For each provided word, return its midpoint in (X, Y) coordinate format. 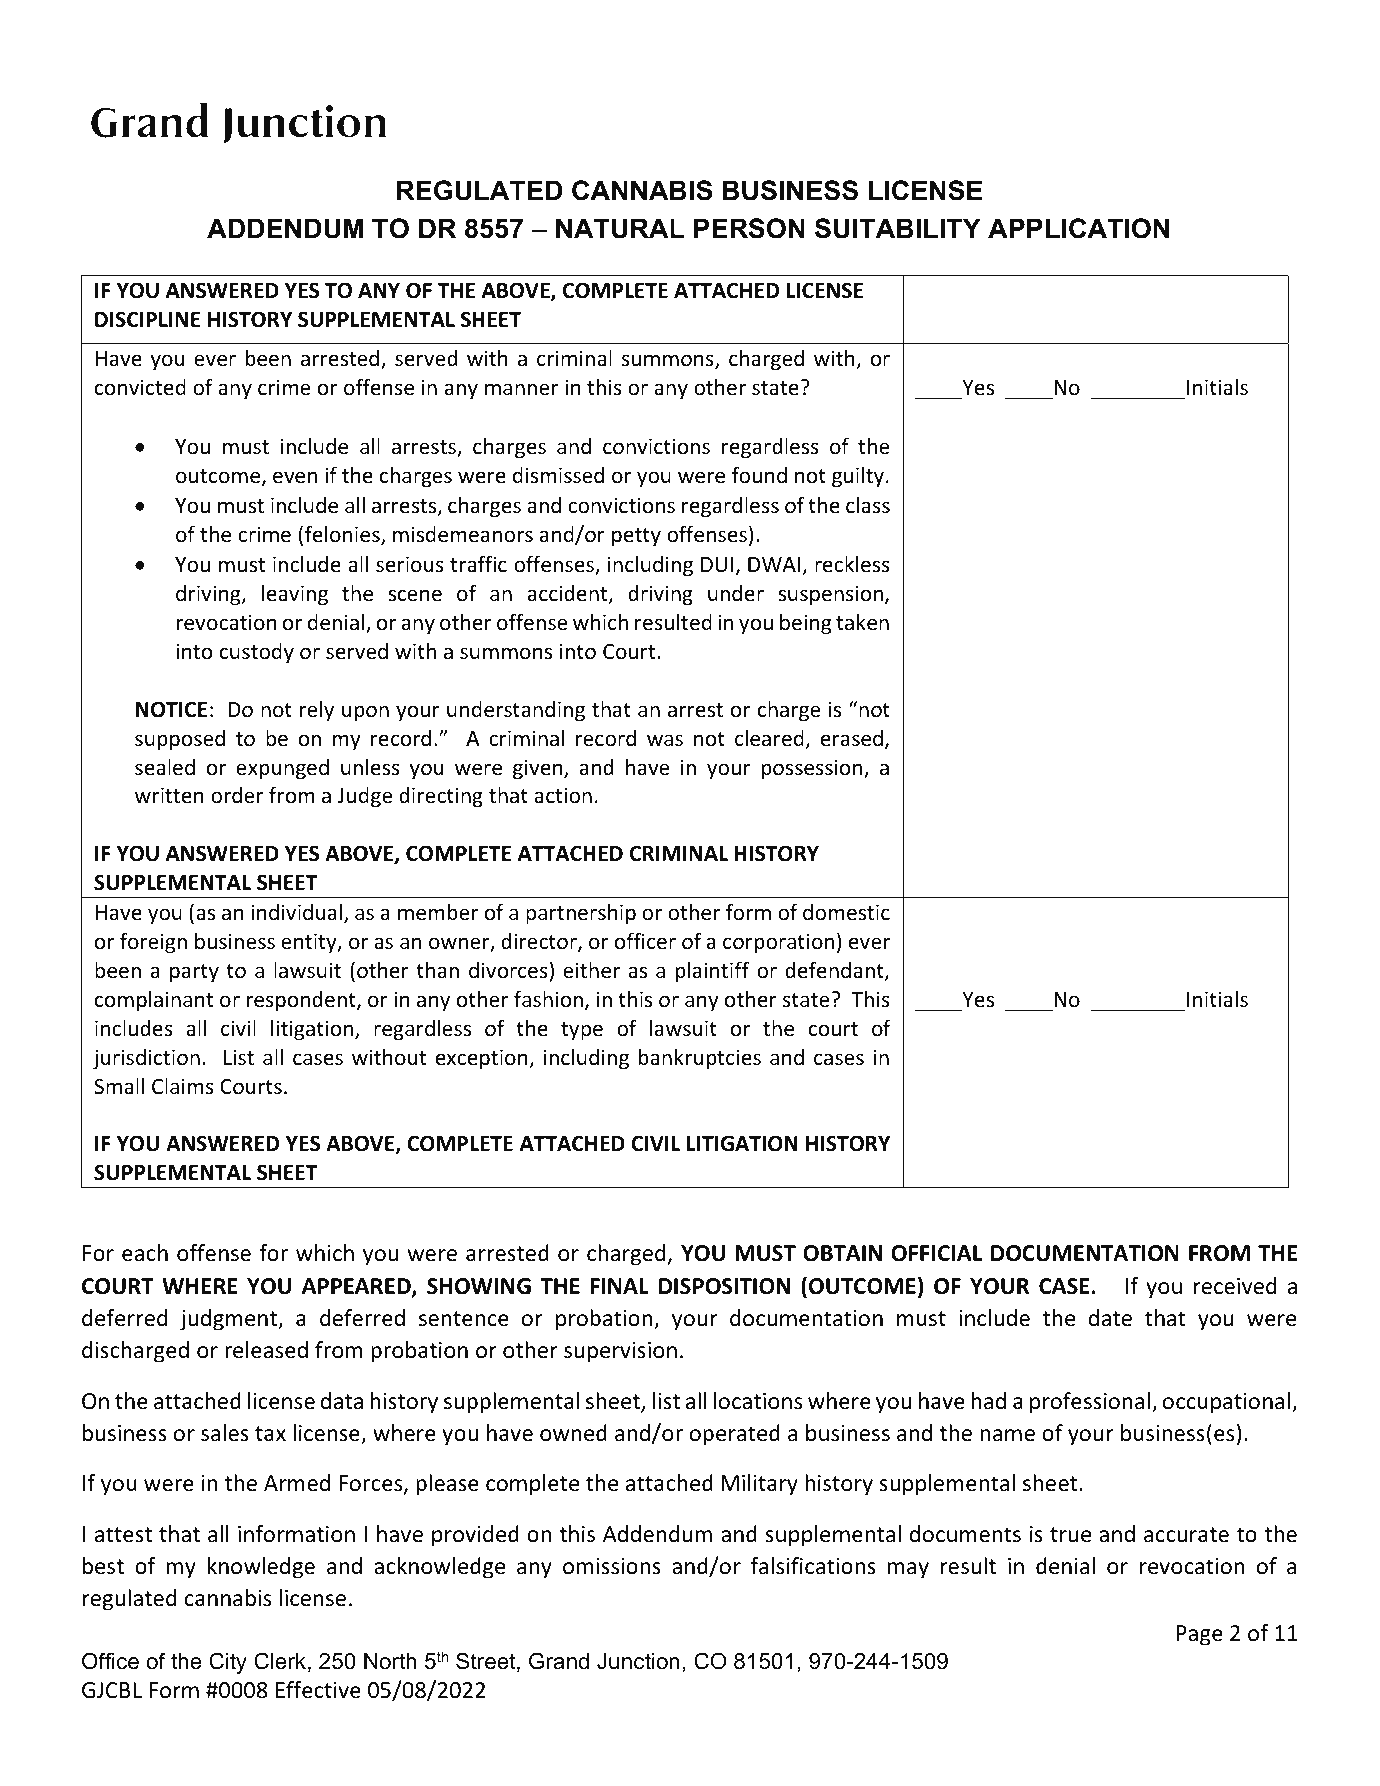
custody (257, 653)
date (1110, 1318)
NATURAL (620, 228)
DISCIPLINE (148, 319)
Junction (638, 1661)
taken (862, 622)
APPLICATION (1078, 228)
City (228, 1663)
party (194, 973)
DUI (717, 565)
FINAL (620, 1286)
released (266, 1350)
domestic (846, 912)
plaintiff (712, 972)
